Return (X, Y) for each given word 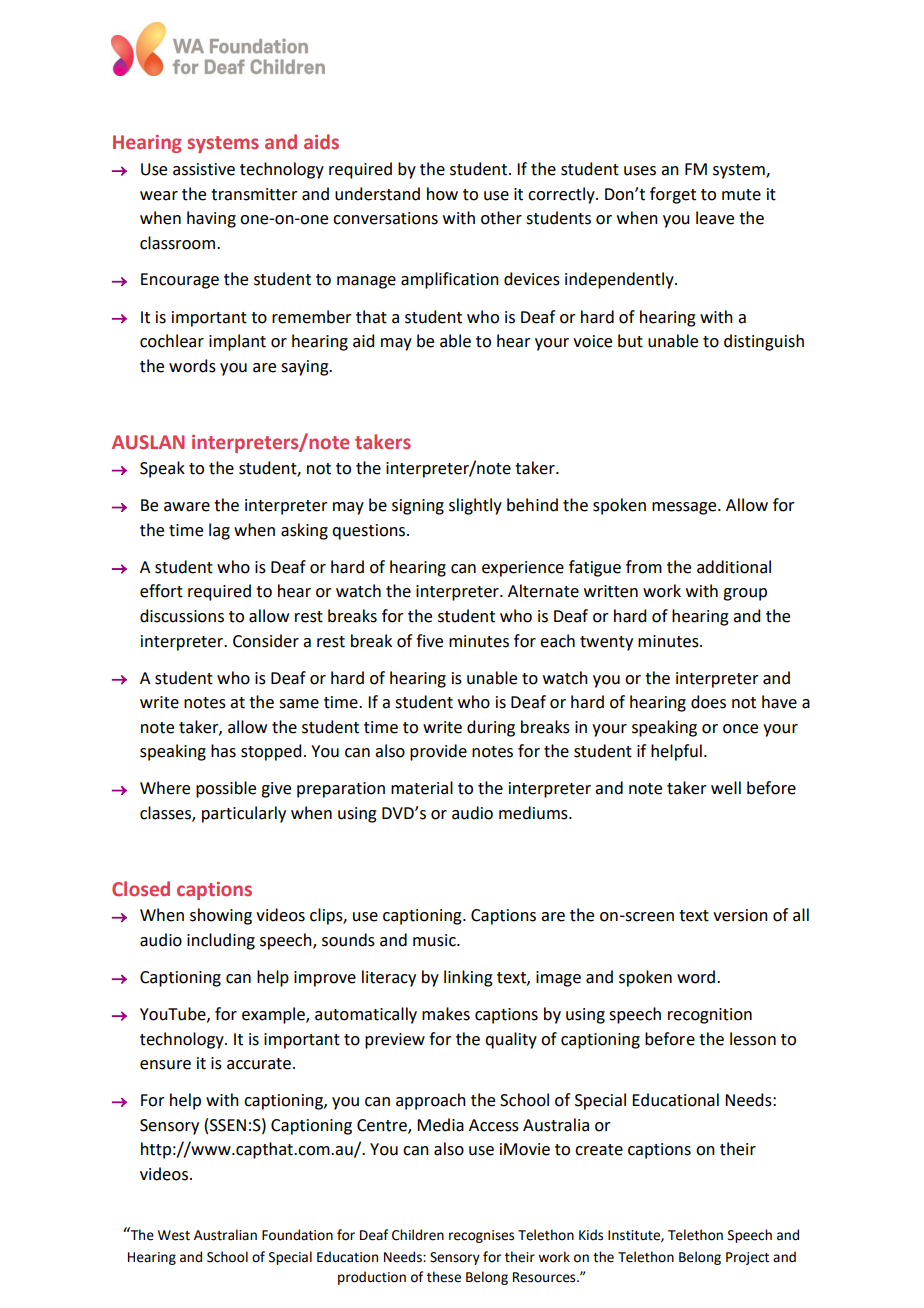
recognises (481, 1236)
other (501, 218)
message (685, 508)
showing (221, 916)
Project (747, 1258)
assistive (204, 169)
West (174, 1235)
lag (219, 531)
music (435, 940)
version (740, 915)
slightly (475, 506)
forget (673, 195)
